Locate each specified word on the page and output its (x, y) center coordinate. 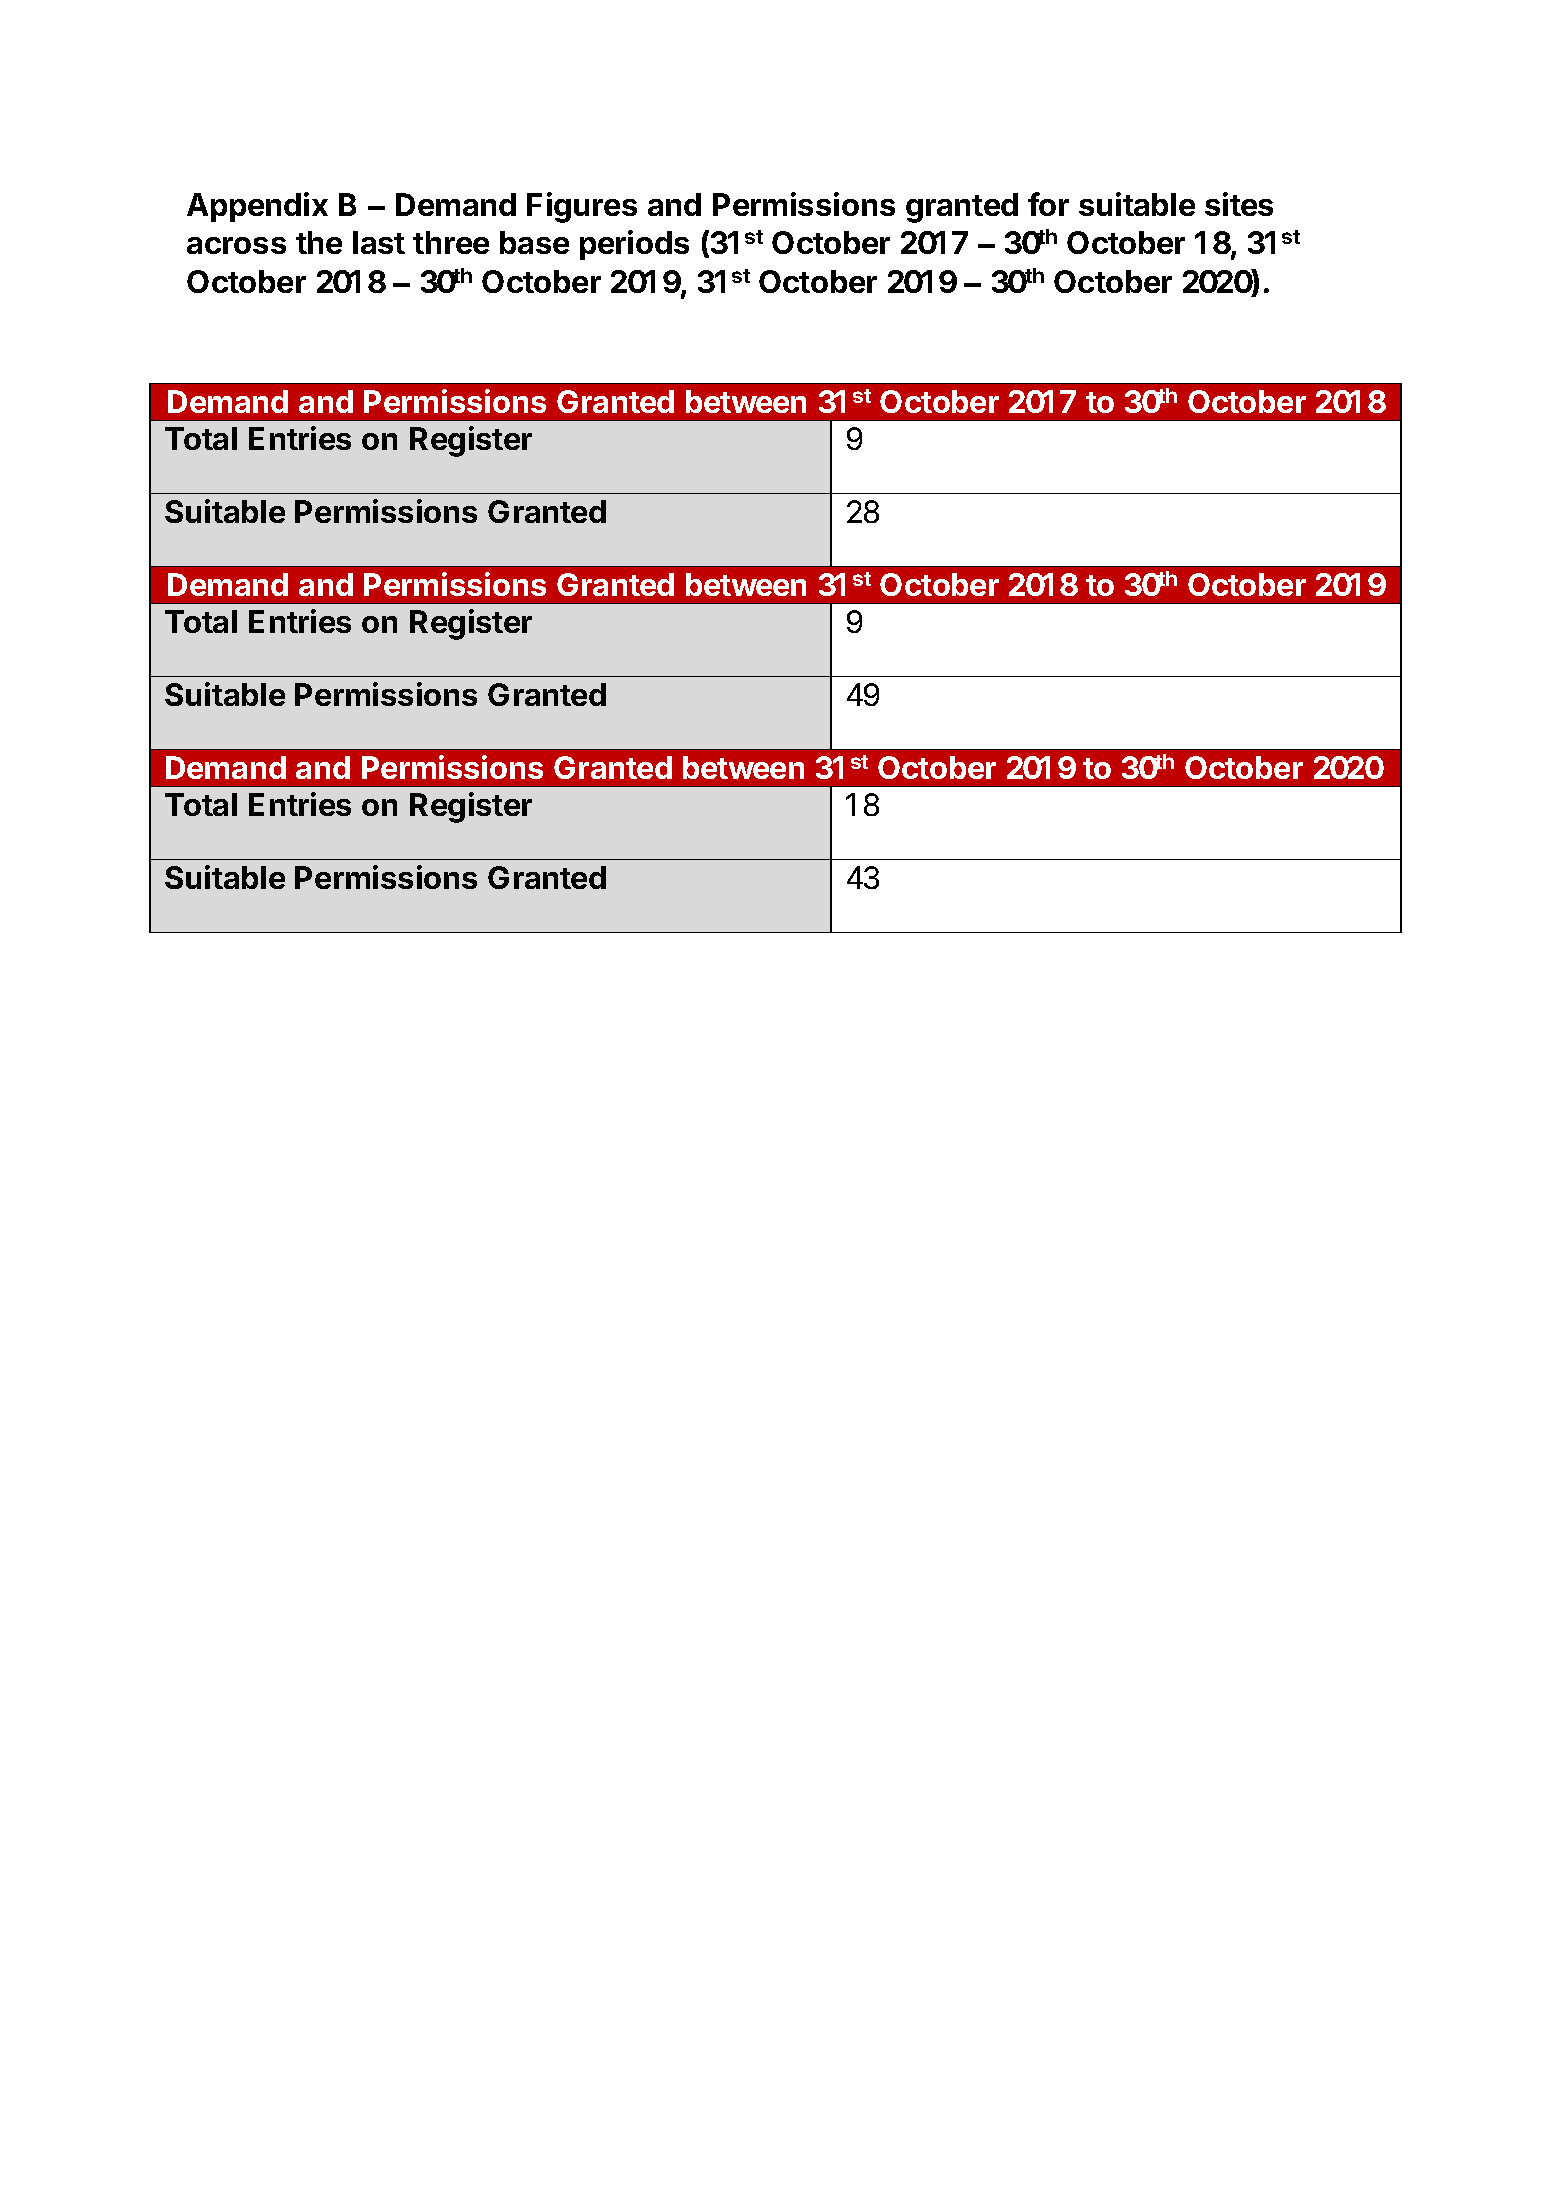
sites (1239, 204)
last (379, 242)
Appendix (257, 207)
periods (634, 245)
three (451, 242)
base (534, 242)
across (236, 245)
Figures (582, 207)
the (319, 242)
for (1048, 204)
